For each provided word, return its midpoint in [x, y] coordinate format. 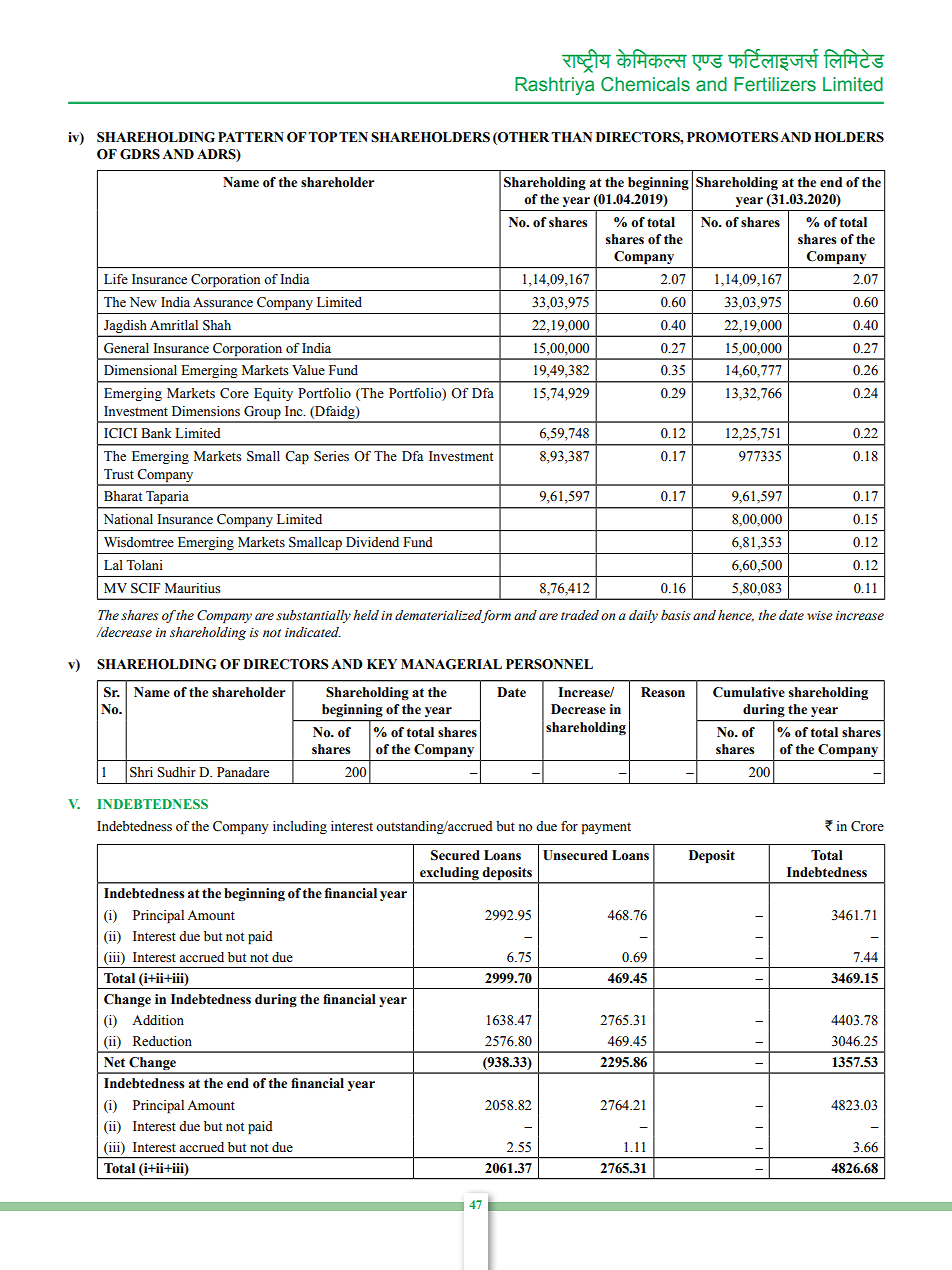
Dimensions [206, 411]
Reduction [162, 1041]
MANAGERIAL [451, 664]
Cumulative [749, 692]
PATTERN [251, 137]
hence [736, 616]
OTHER [522, 137]
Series [331, 456]
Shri [141, 772]
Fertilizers [775, 84]
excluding [449, 875]
